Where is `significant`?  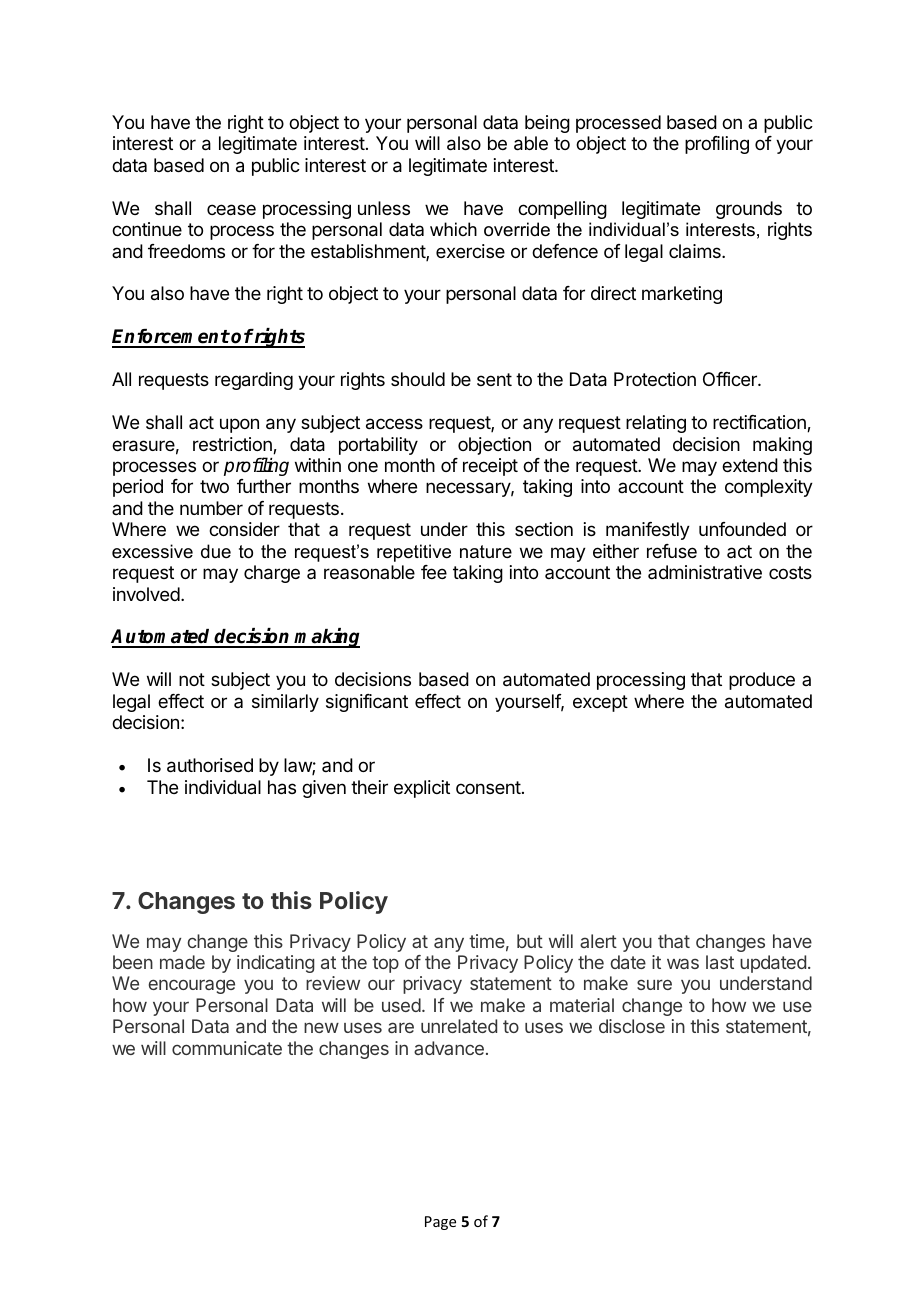
significant is located at coordinates (367, 703).
